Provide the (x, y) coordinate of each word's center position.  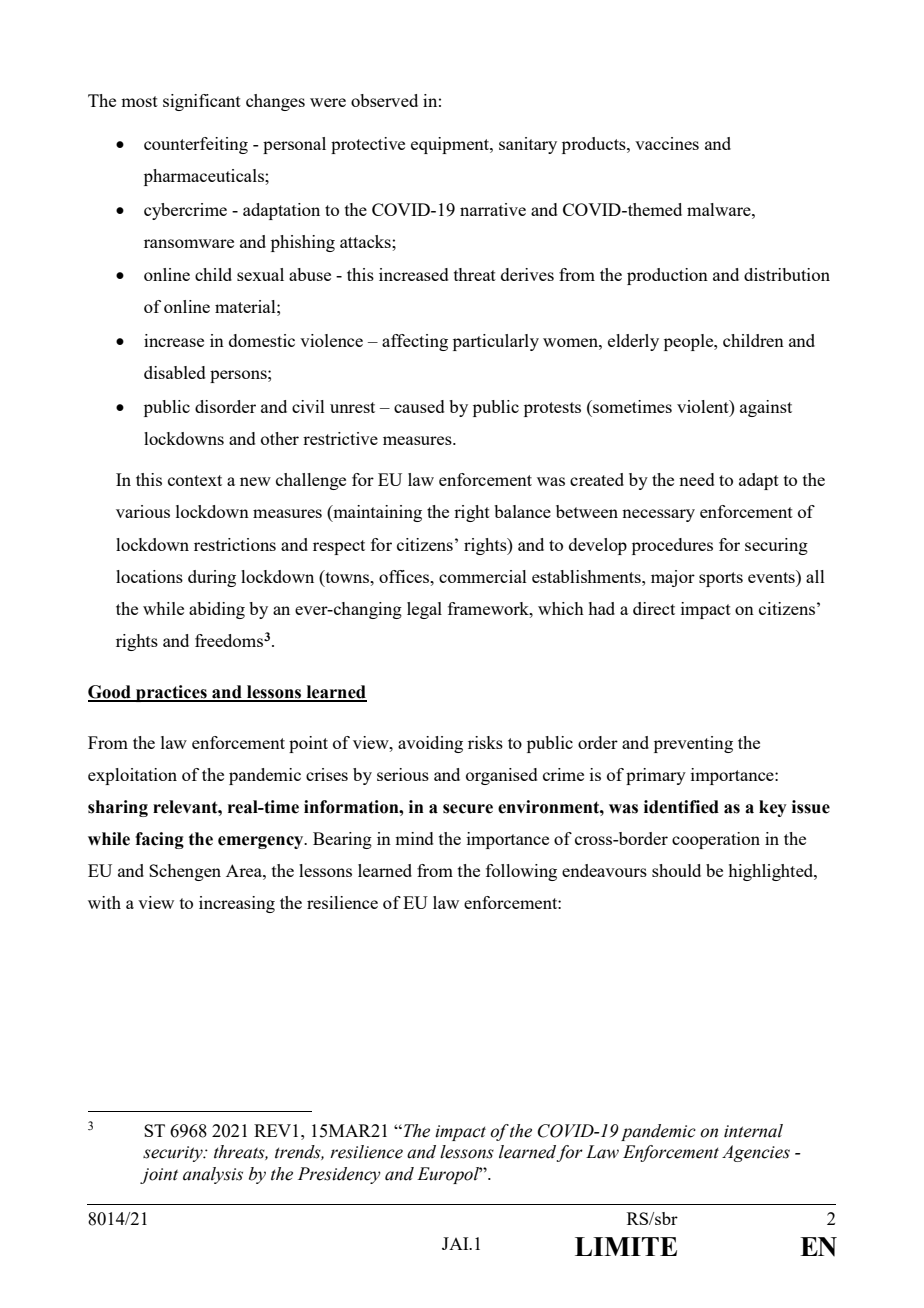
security (174, 1154)
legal (424, 610)
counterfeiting (196, 145)
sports (721, 579)
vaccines (667, 143)
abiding (217, 610)
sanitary (528, 145)
